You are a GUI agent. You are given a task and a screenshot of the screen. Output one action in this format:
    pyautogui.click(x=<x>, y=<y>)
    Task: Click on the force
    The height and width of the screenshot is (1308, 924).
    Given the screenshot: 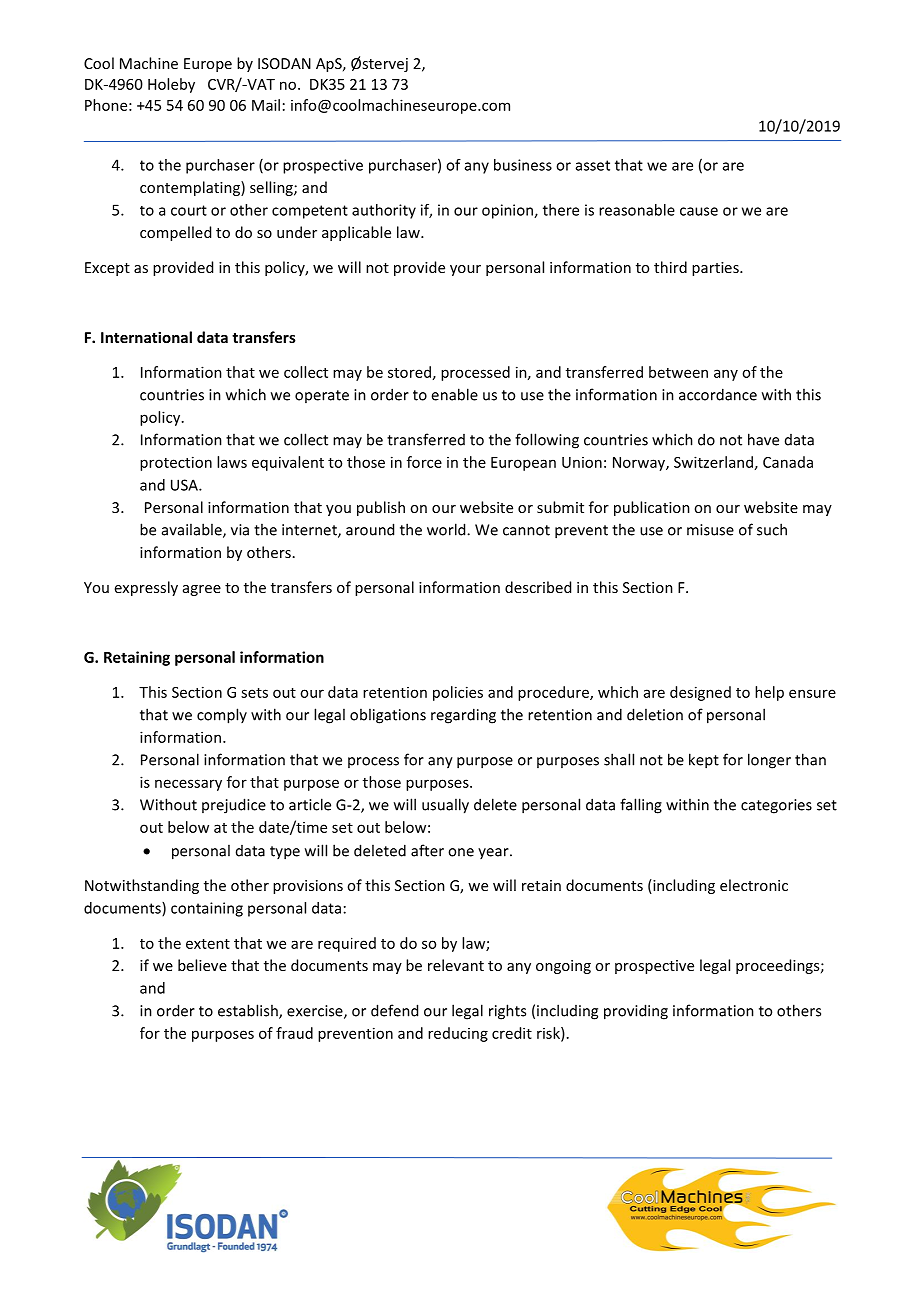 What is the action you would take?
    pyautogui.click(x=424, y=462)
